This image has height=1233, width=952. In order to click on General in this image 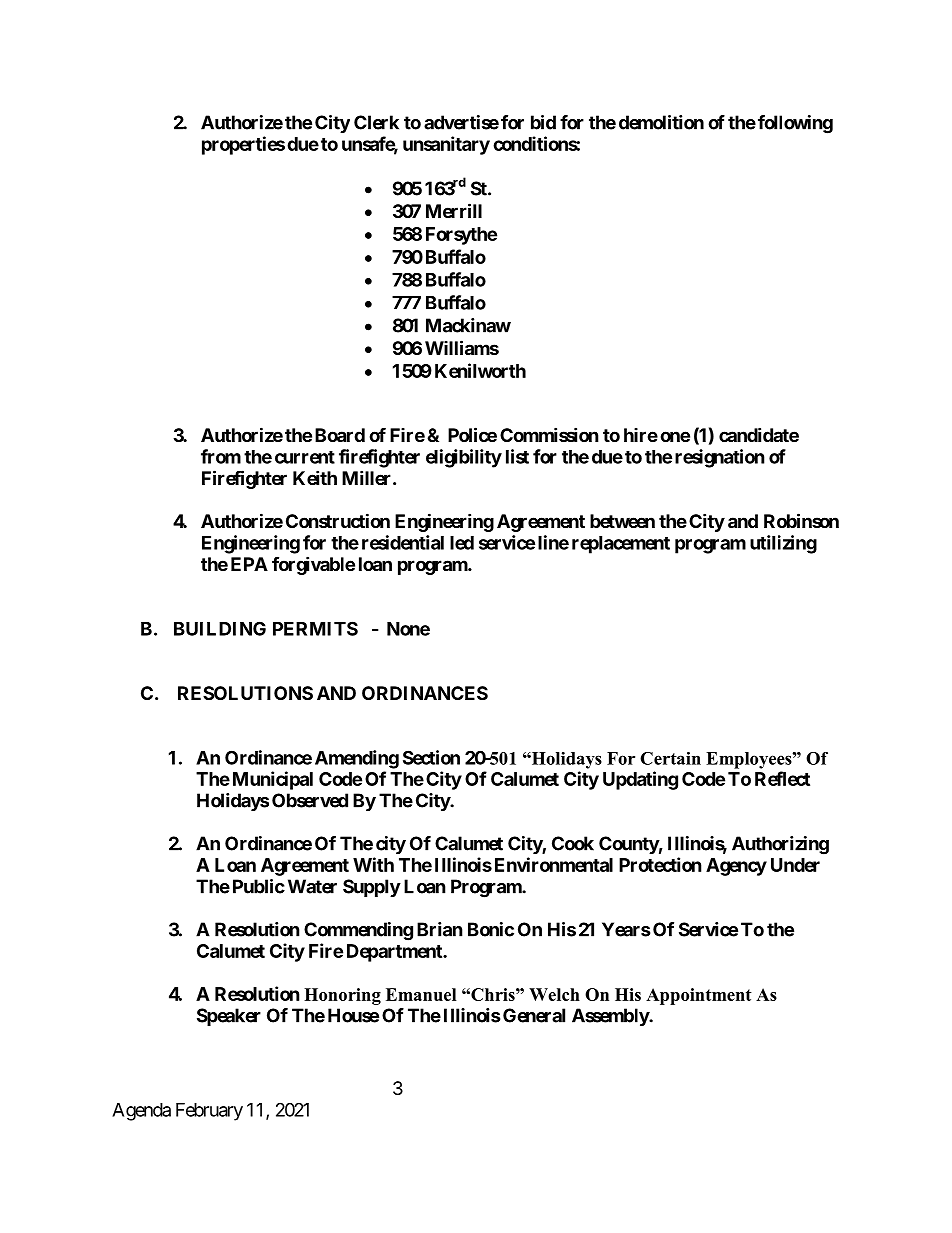, I will do `click(534, 1015)`.
